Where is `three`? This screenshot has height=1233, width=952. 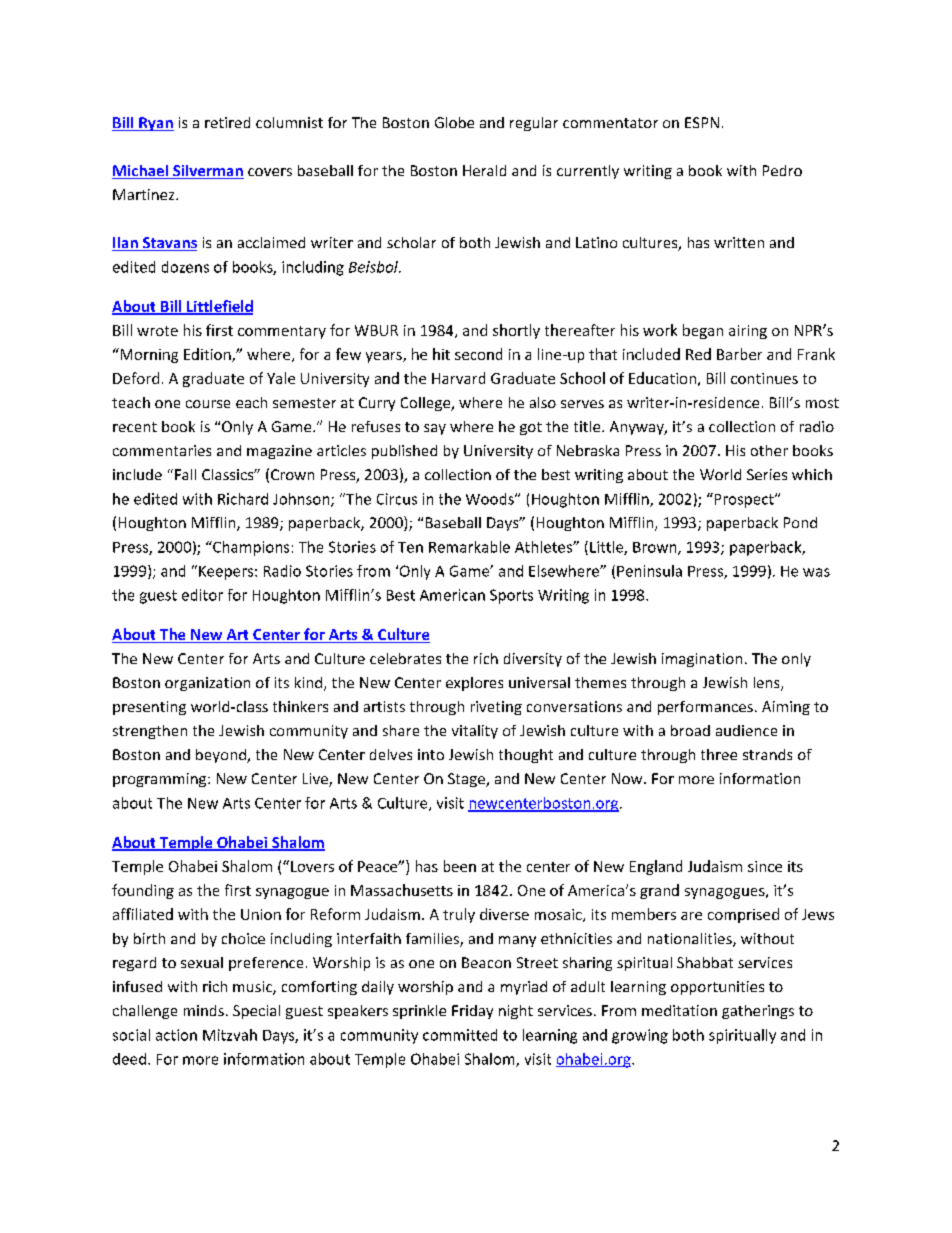
three is located at coordinates (719, 754).
